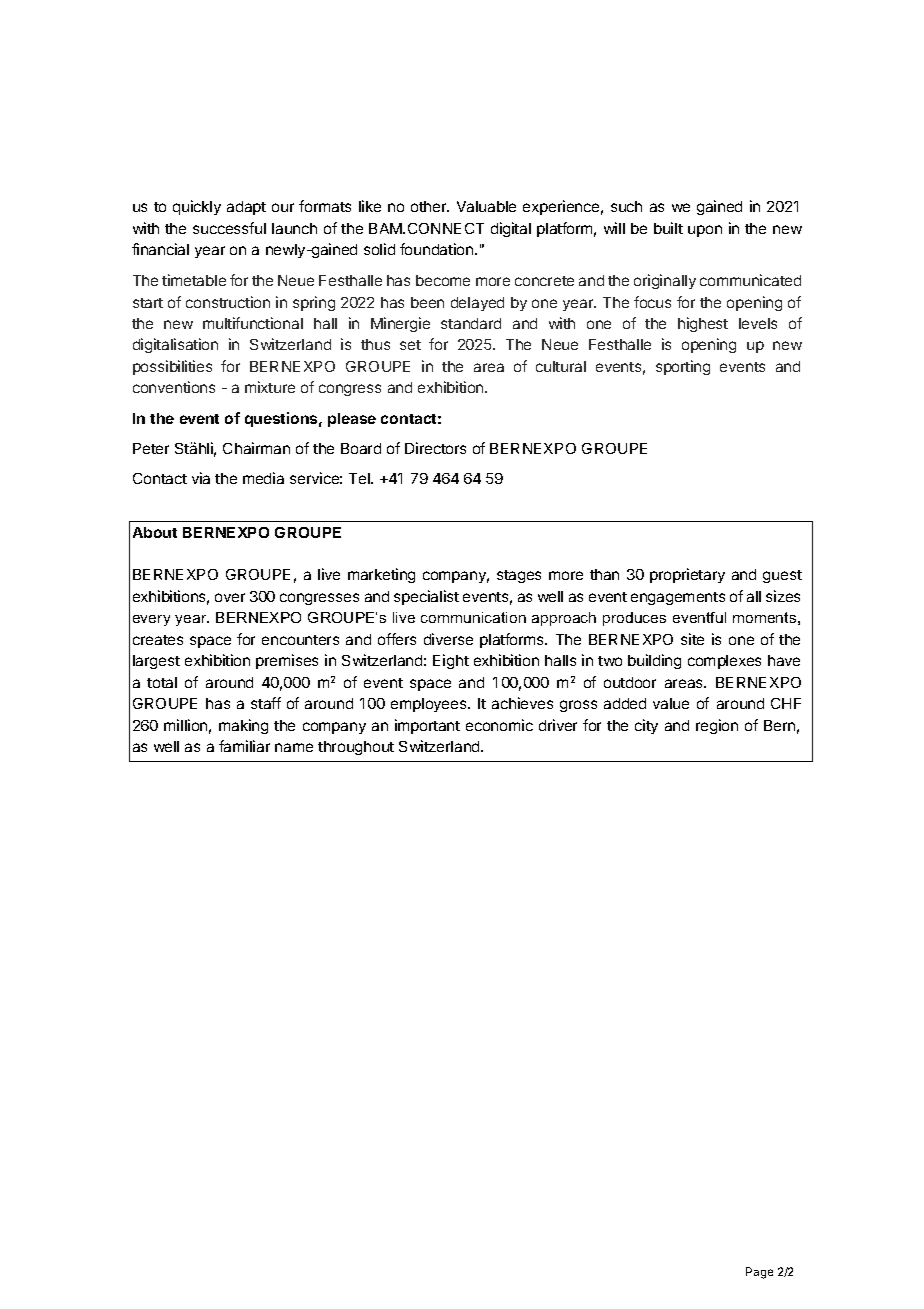 The image size is (924, 1309). What do you see at coordinates (229, 228) in the page?
I see `successful` at bounding box center [229, 228].
